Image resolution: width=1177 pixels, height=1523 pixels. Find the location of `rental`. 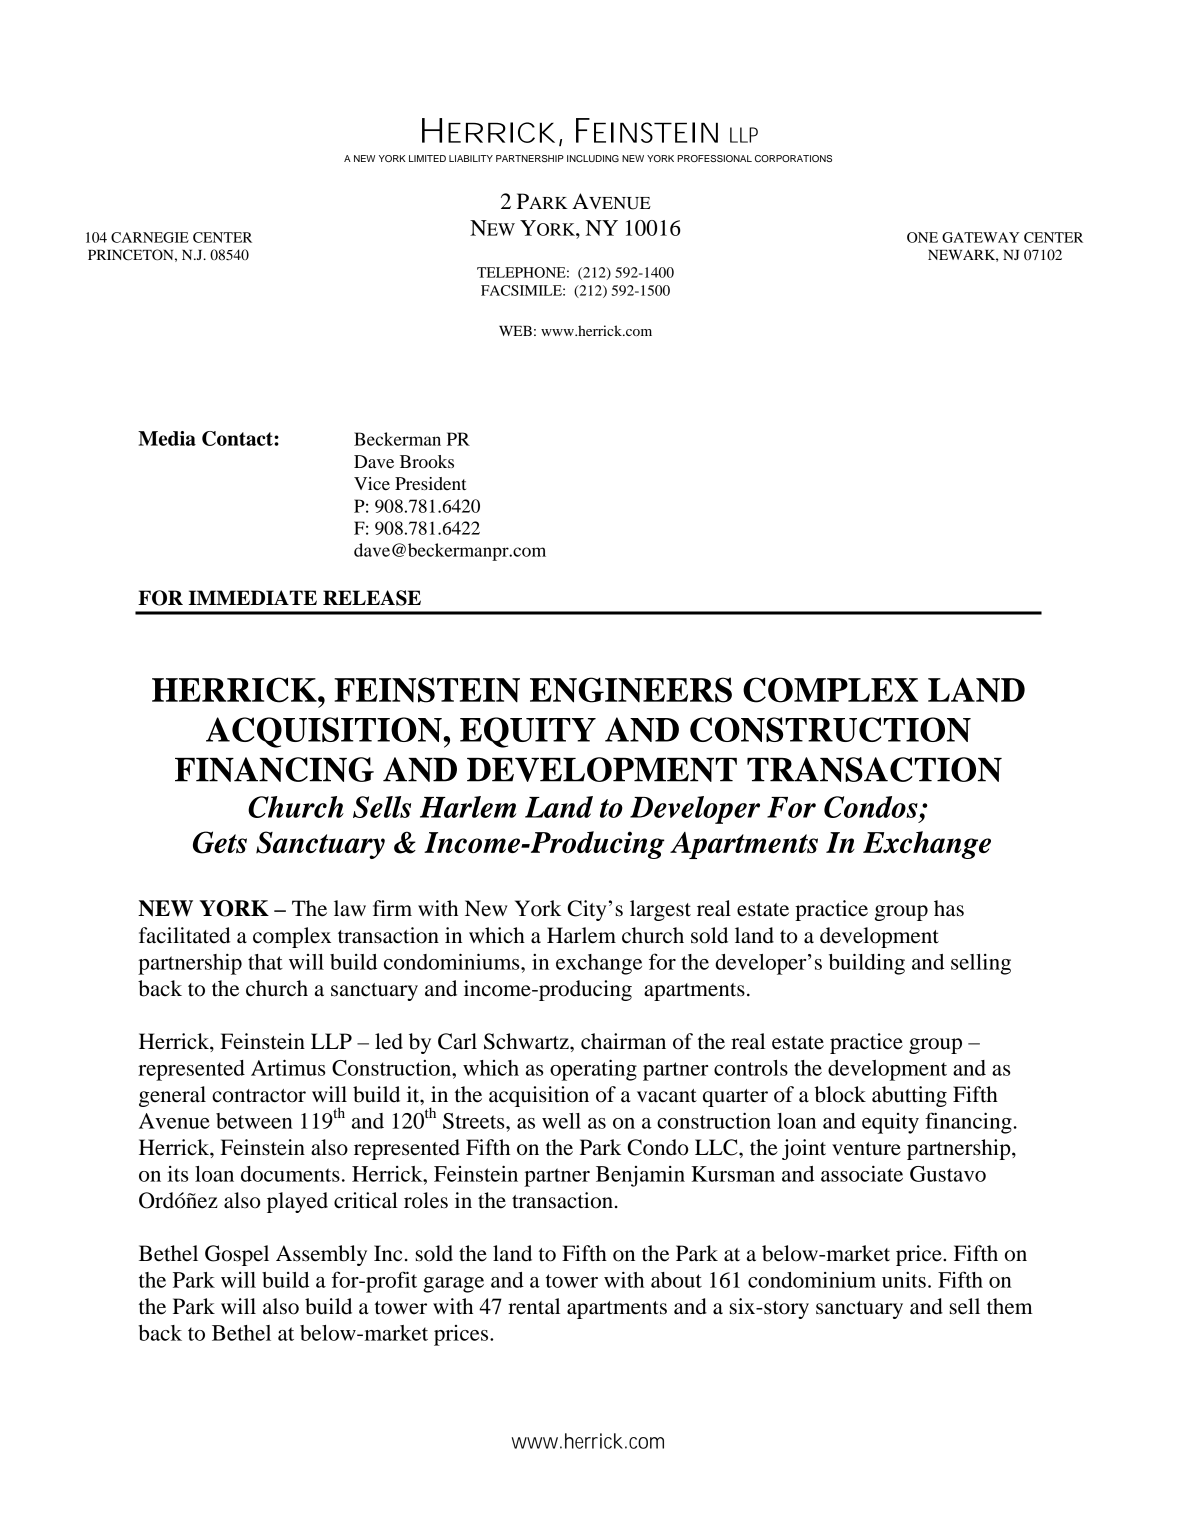

rental is located at coordinates (534, 1306).
